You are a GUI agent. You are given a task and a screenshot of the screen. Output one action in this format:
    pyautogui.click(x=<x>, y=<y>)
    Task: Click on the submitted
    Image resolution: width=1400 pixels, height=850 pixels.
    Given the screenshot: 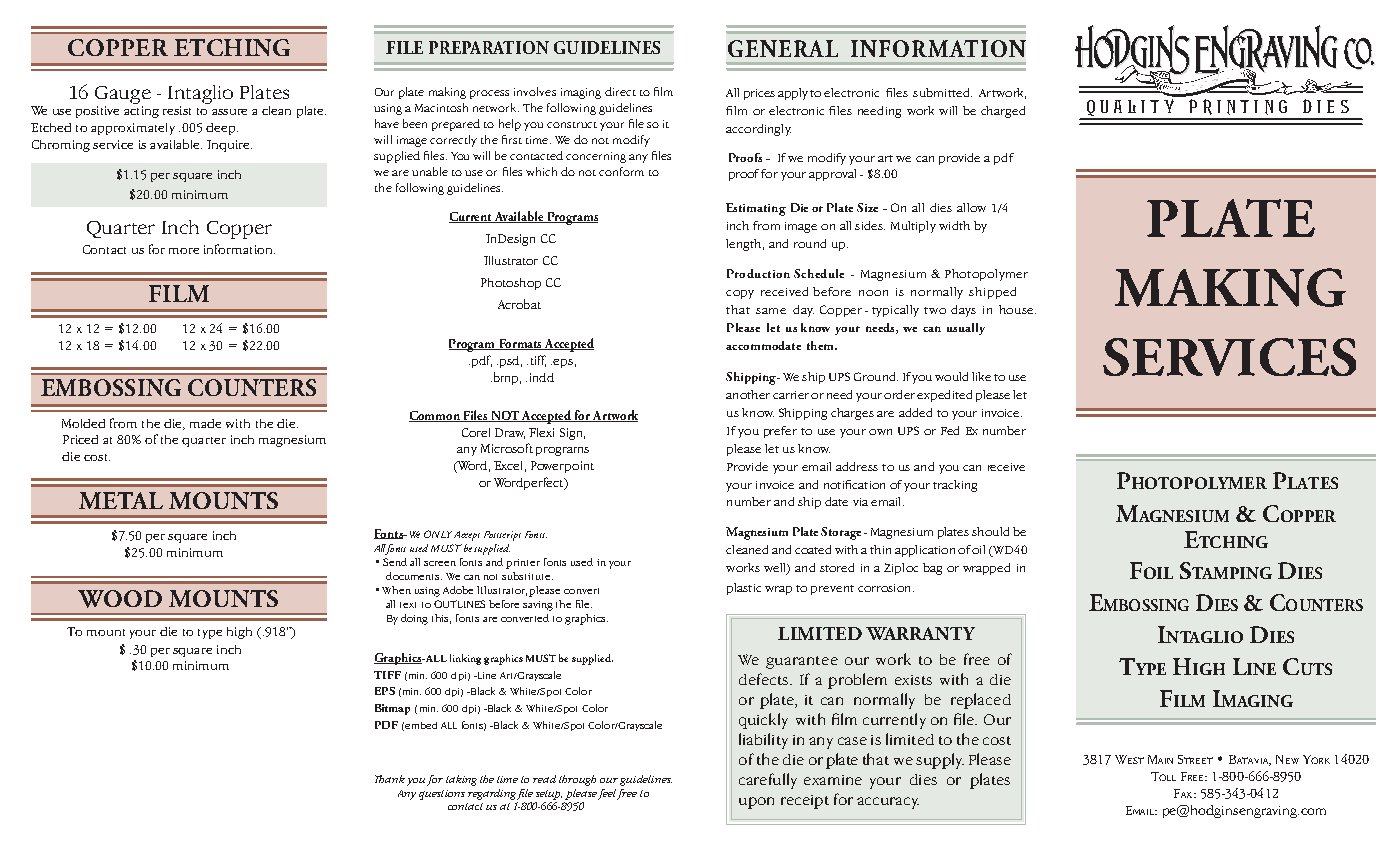 What is the action you would take?
    pyautogui.click(x=942, y=92)
